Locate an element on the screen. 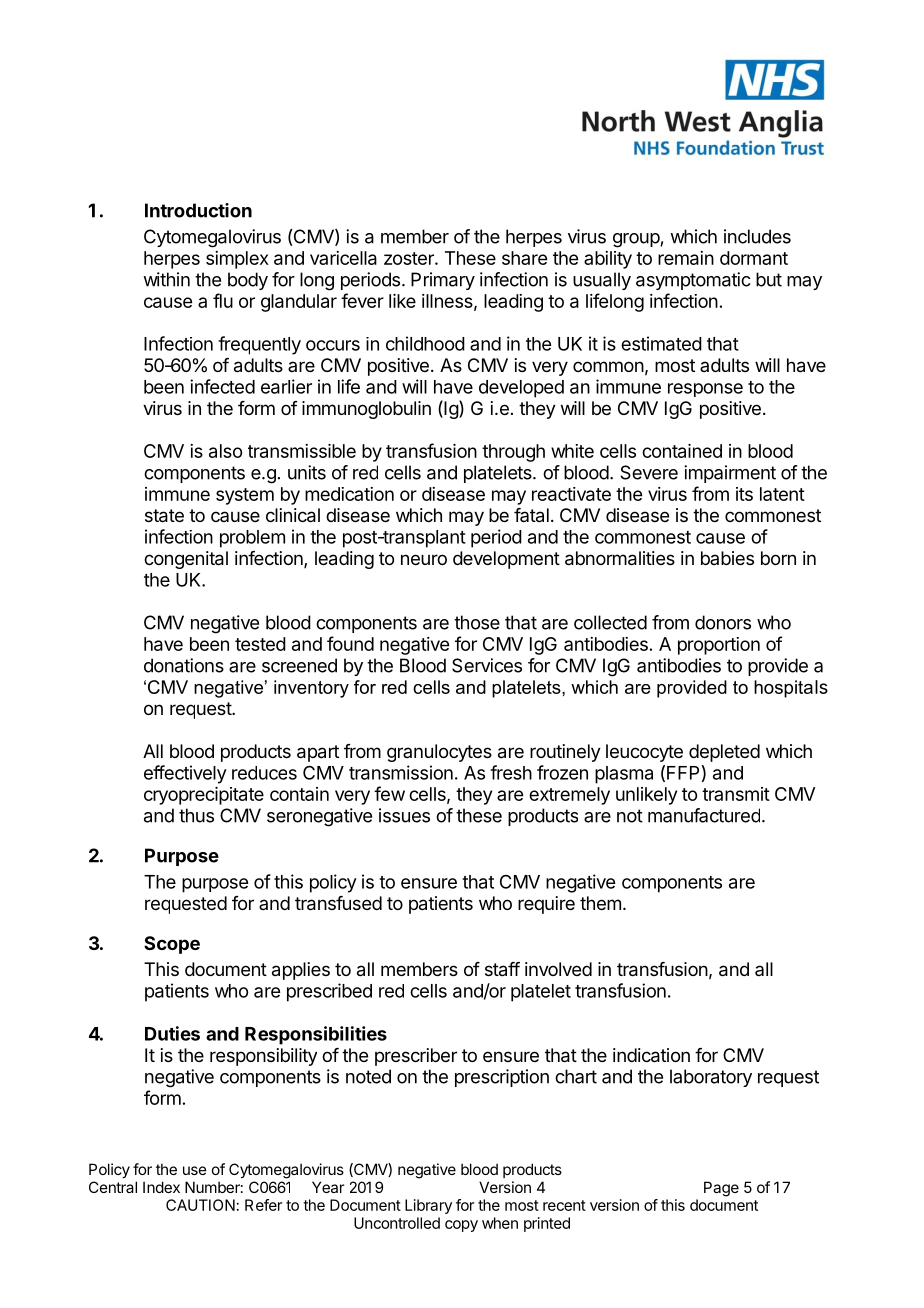 The height and width of the screenshot is (1308, 924). zoster is located at coordinates (410, 258).
